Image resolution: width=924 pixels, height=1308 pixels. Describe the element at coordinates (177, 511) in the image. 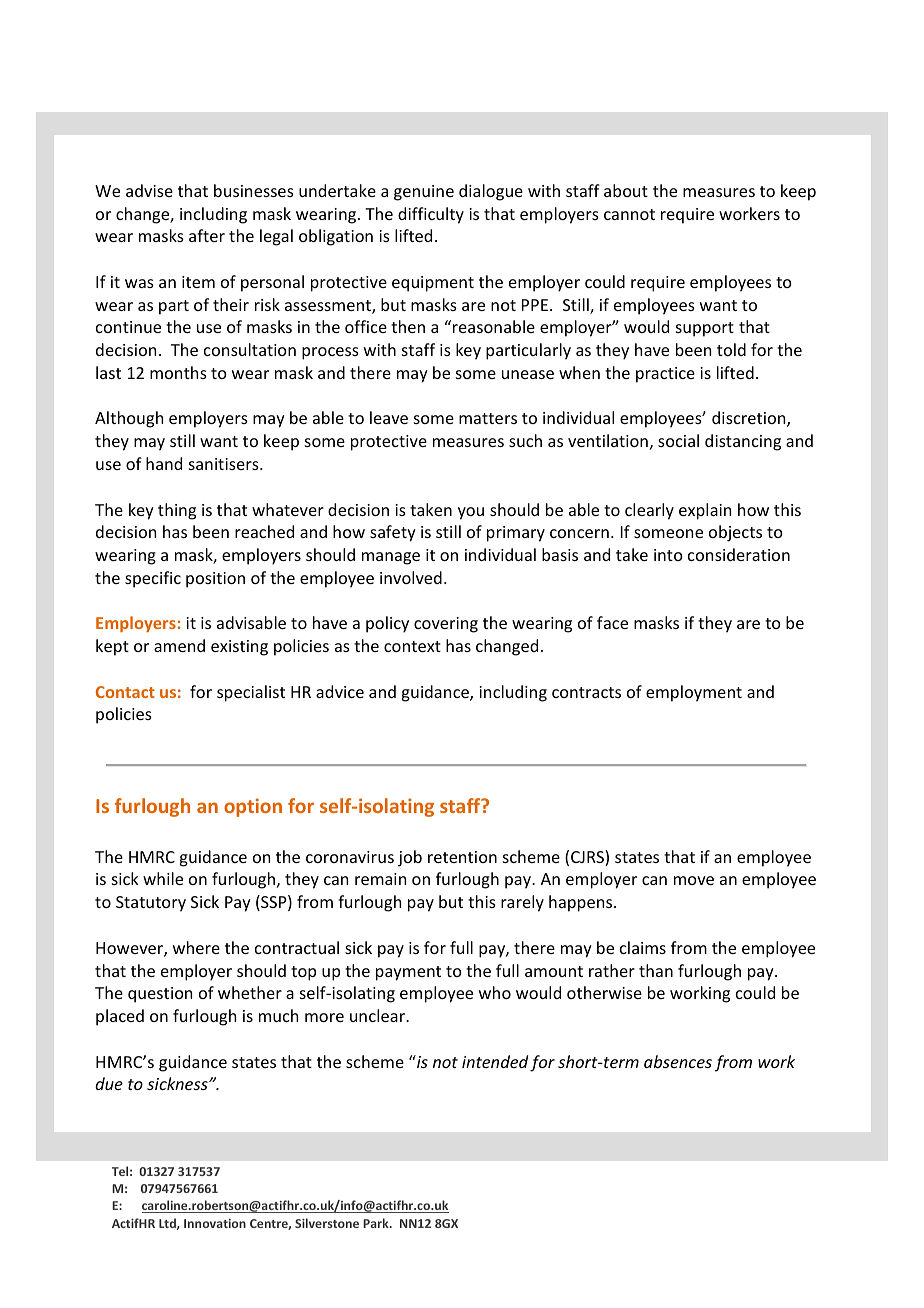

I see `thing` at that location.
